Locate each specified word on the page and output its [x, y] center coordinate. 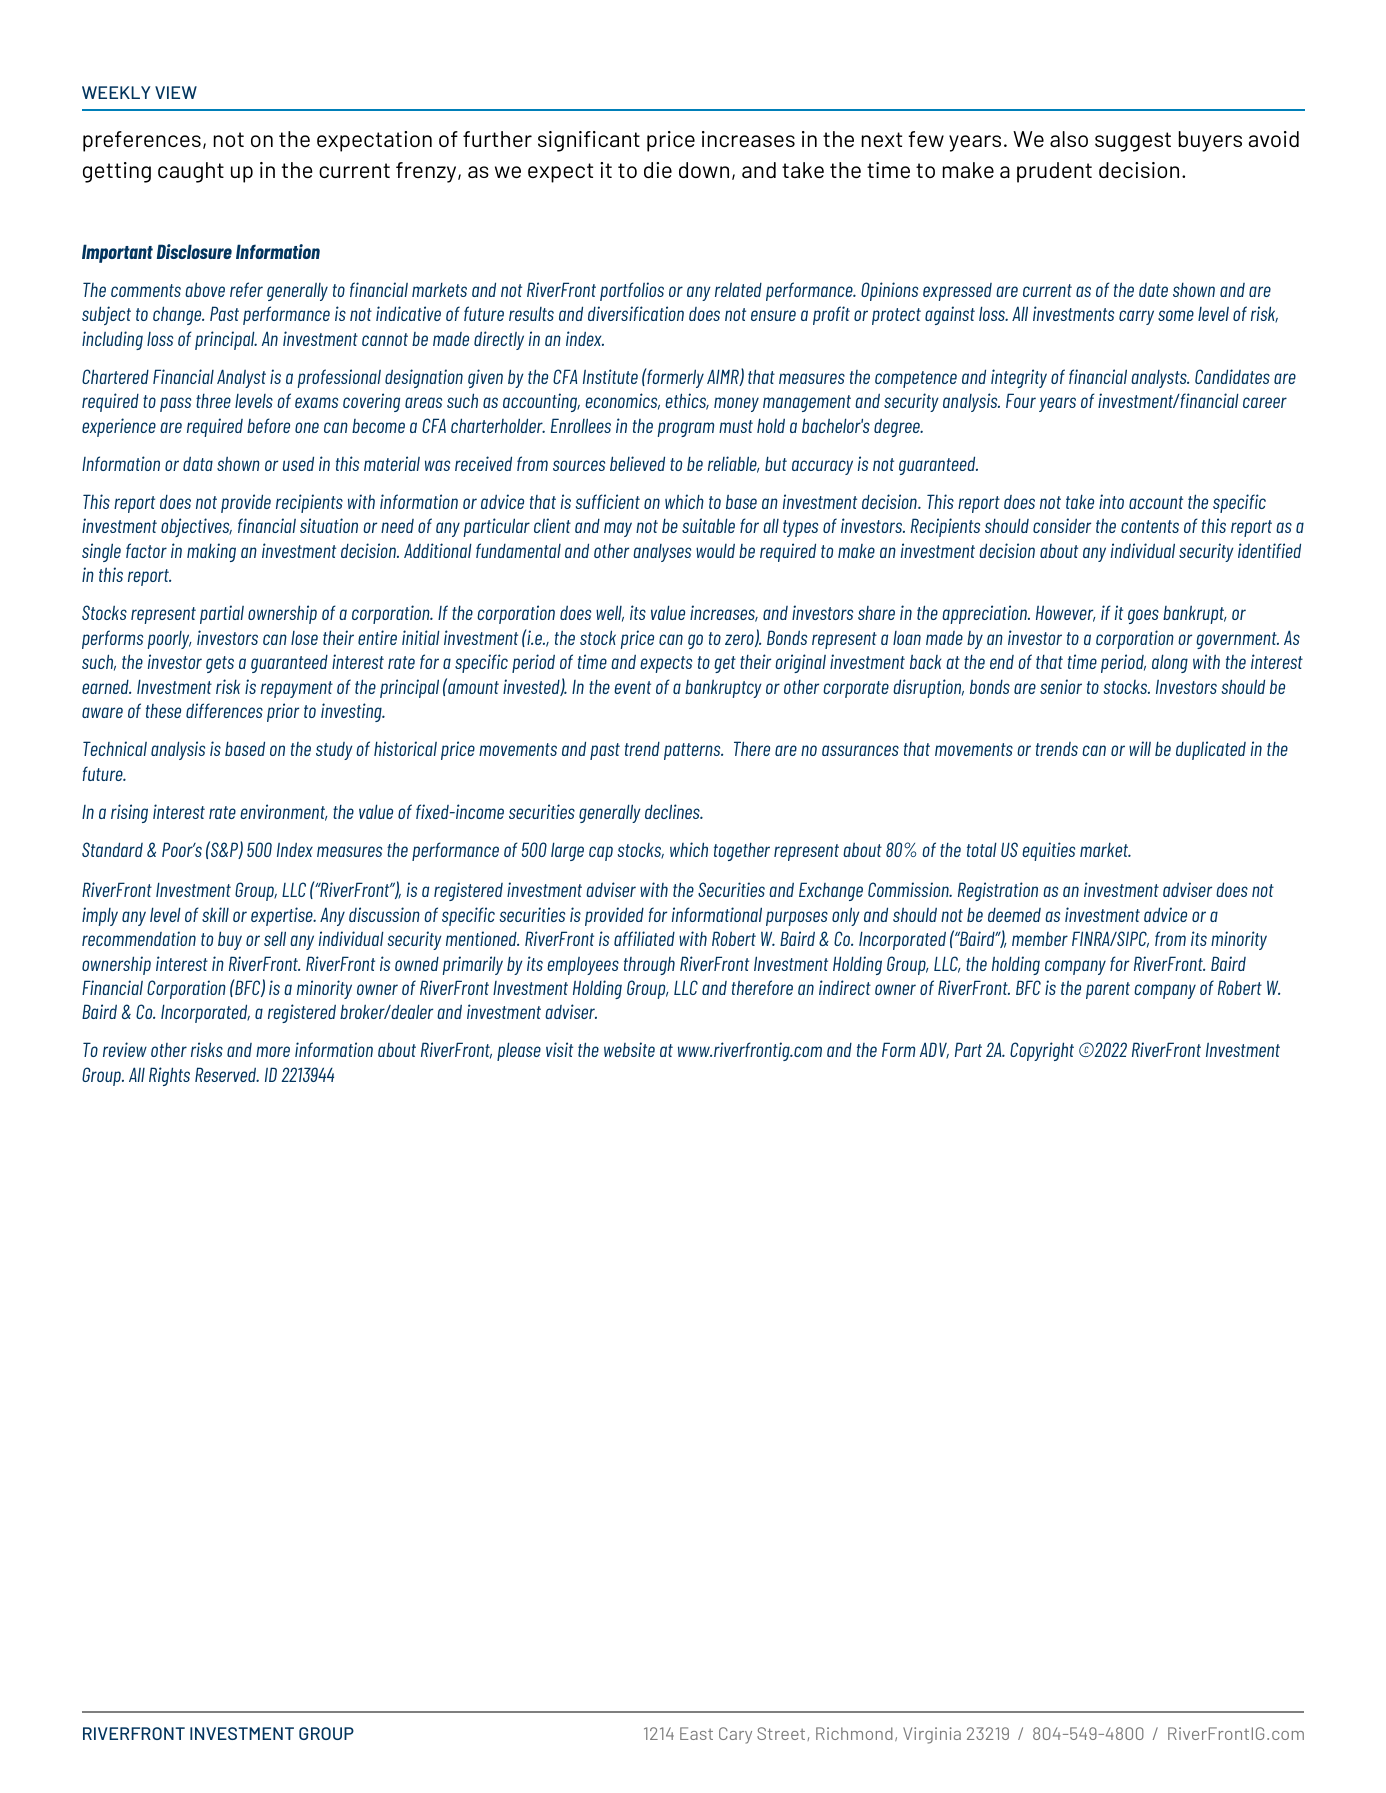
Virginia [932, 1735]
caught [191, 172]
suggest [1133, 142]
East [696, 1733]
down [704, 170]
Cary [735, 1735]
